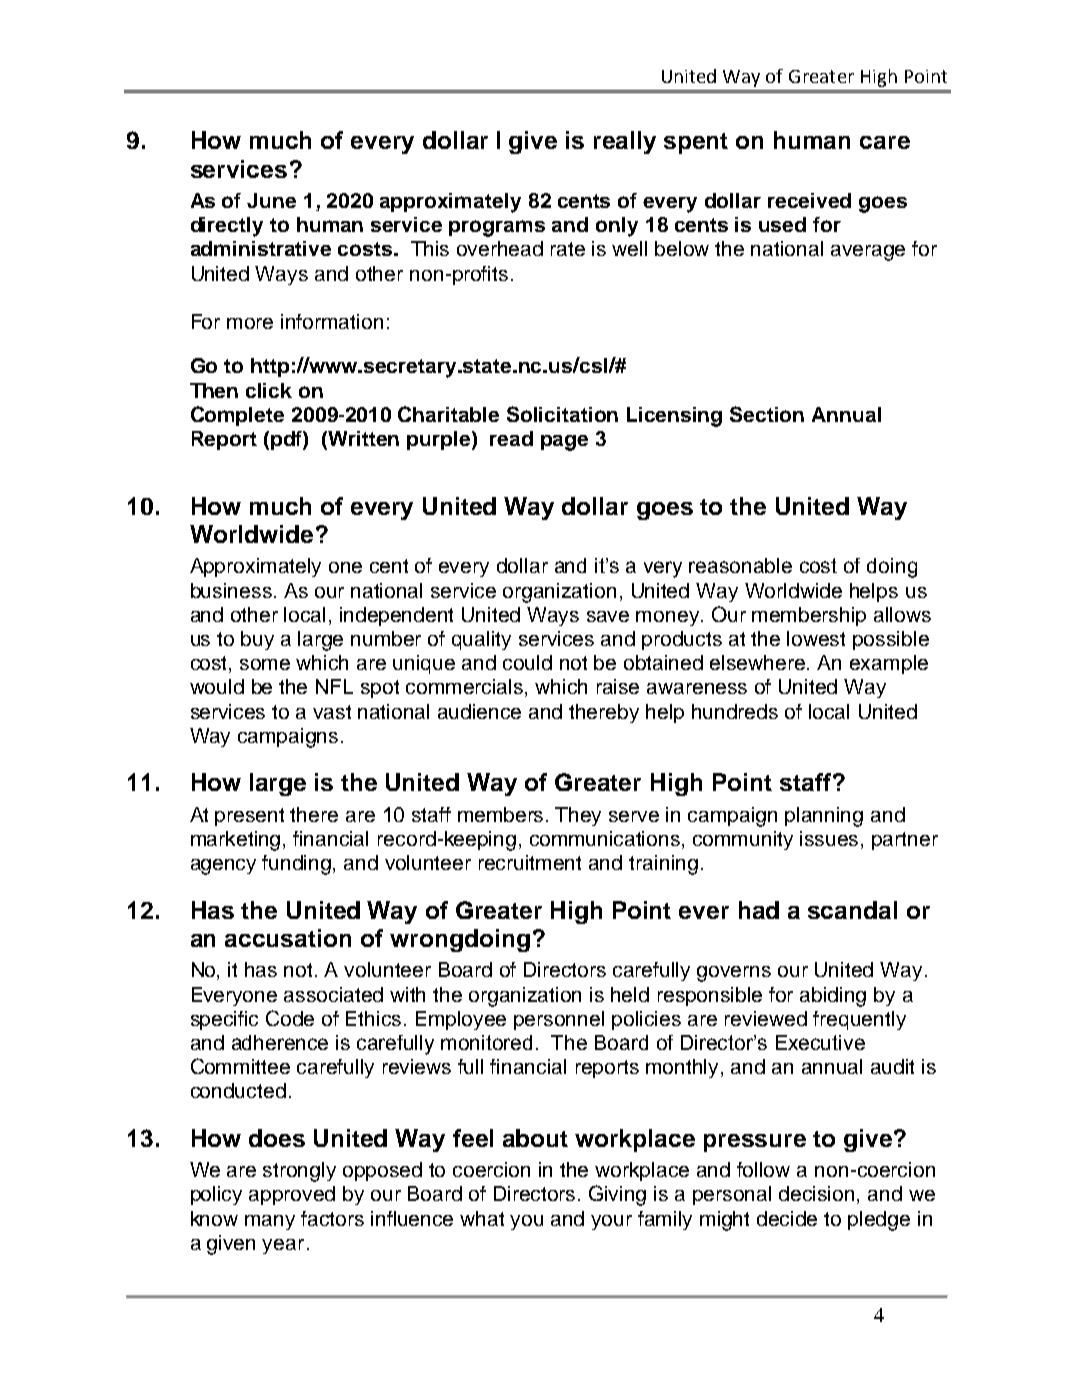 This image has width=1074, height=1390. I want to click on issues, so click(831, 840).
